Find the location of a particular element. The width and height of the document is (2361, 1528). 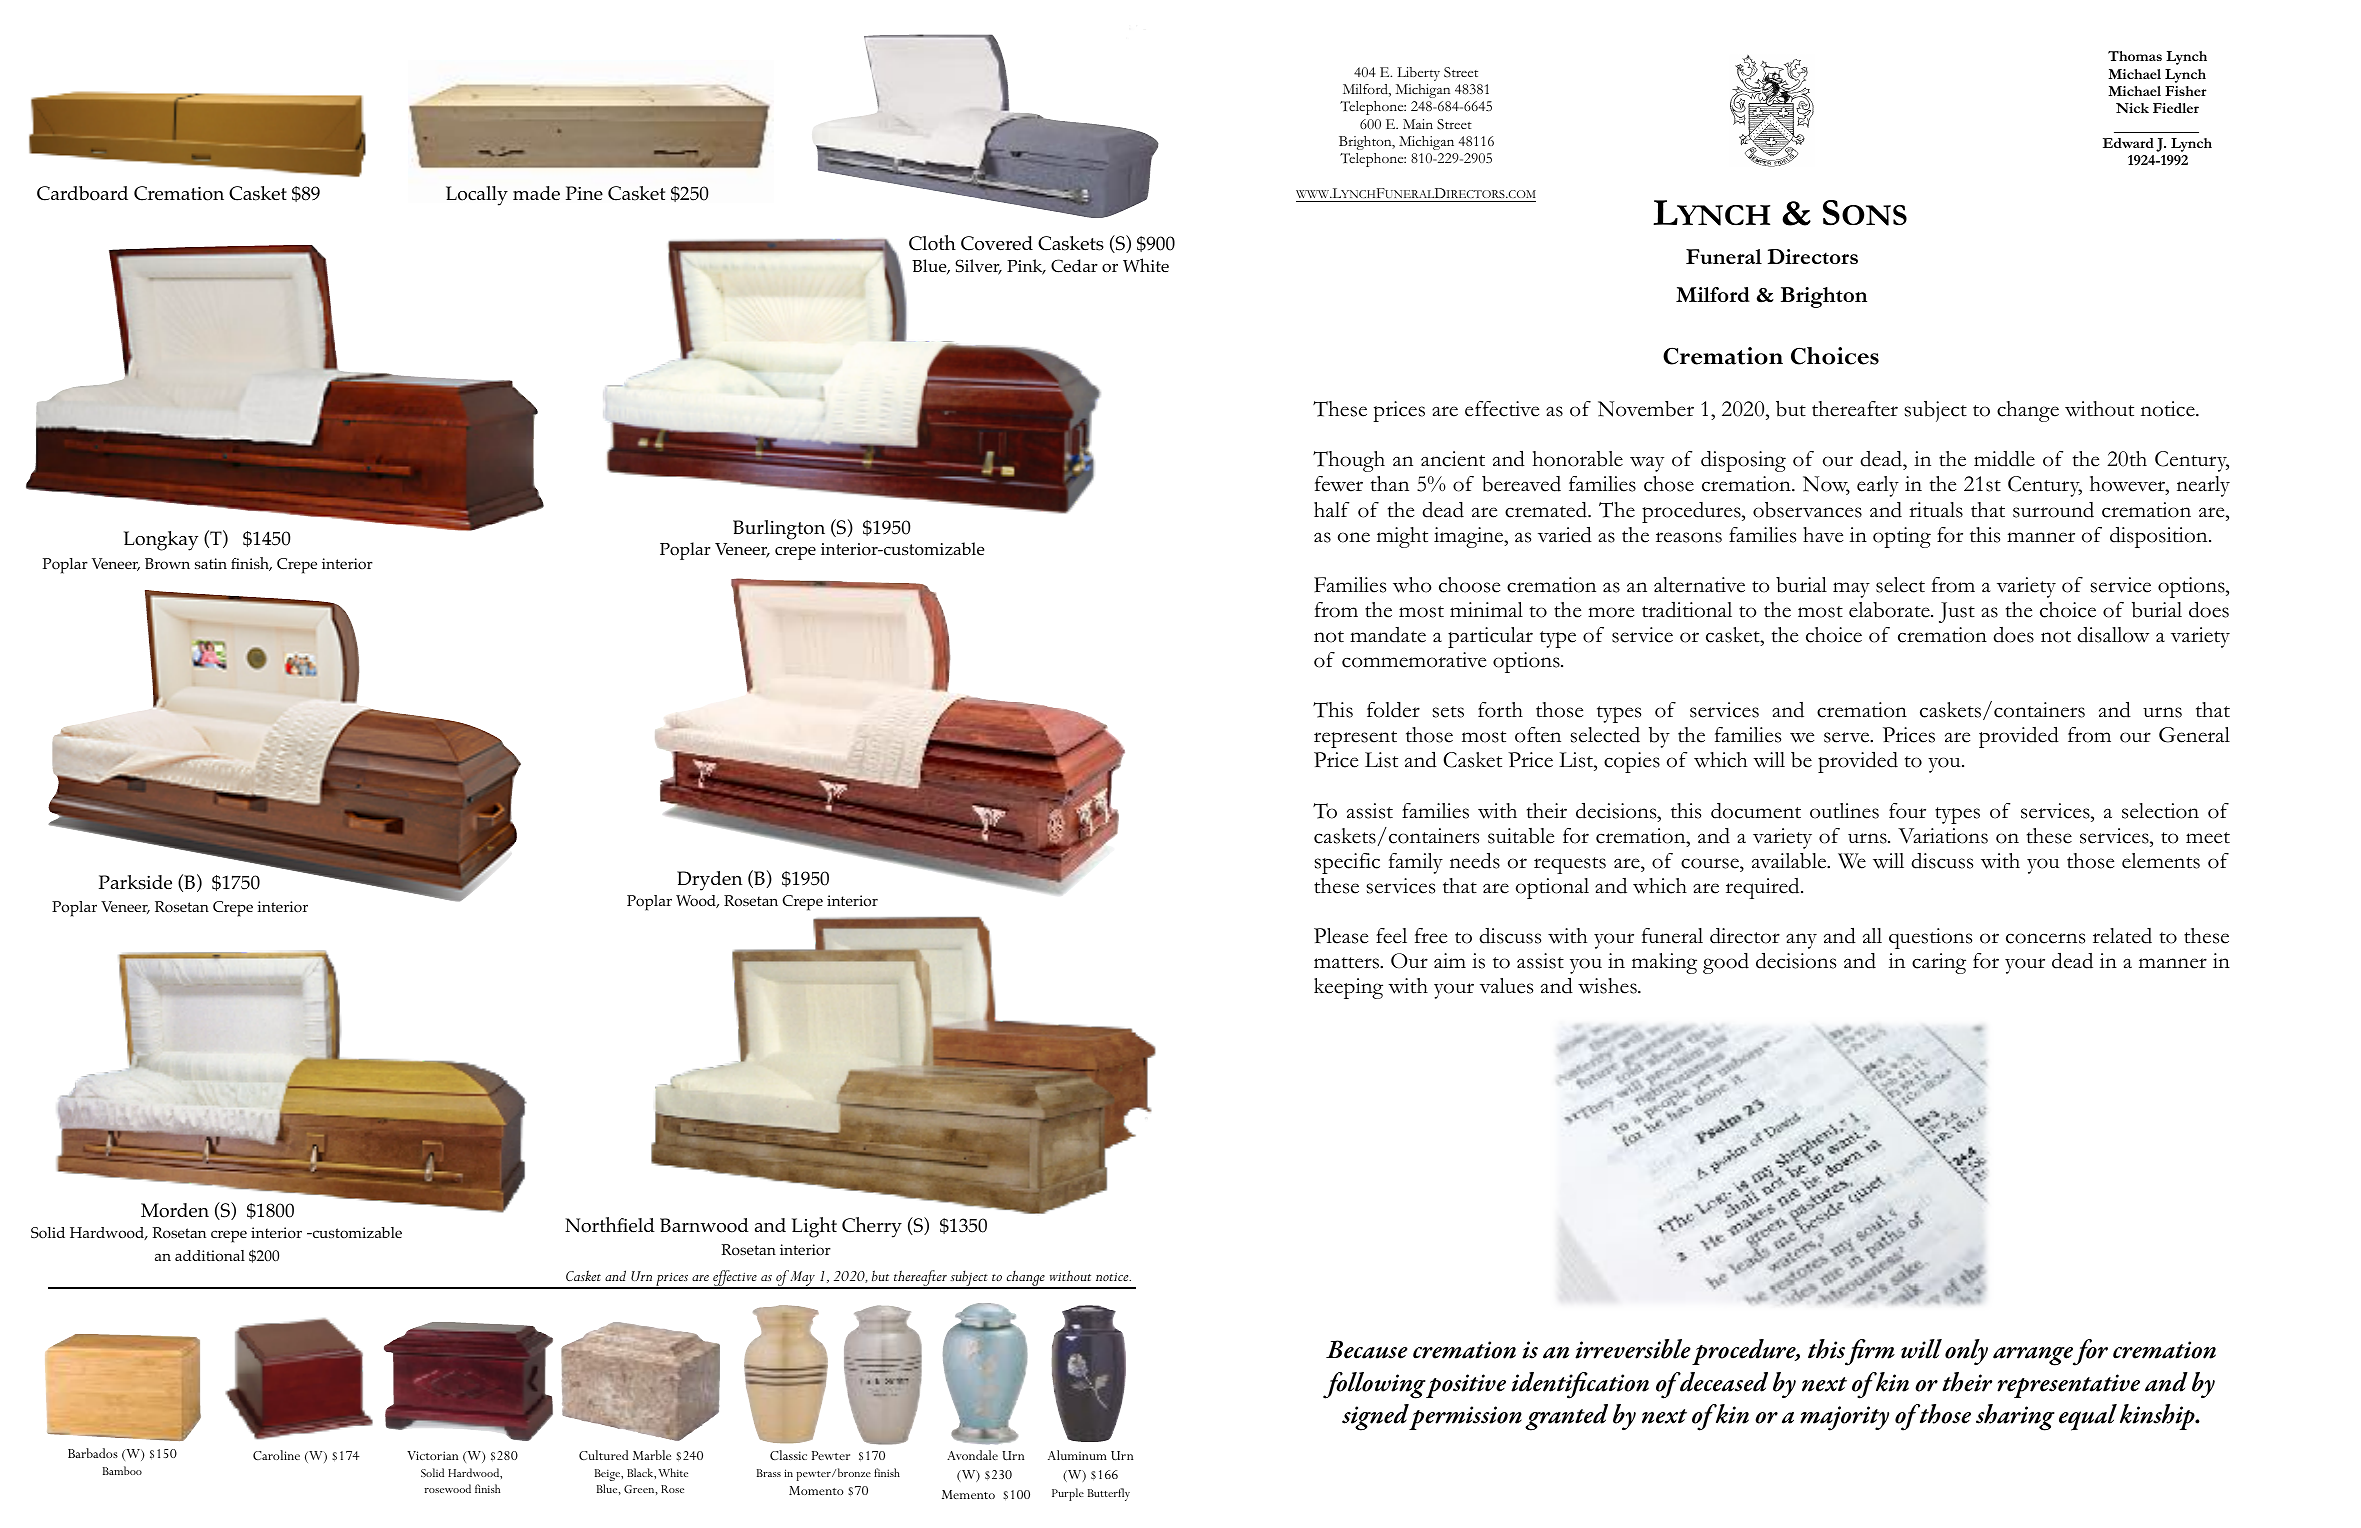

Aluminum is located at coordinates (1077, 1455).
